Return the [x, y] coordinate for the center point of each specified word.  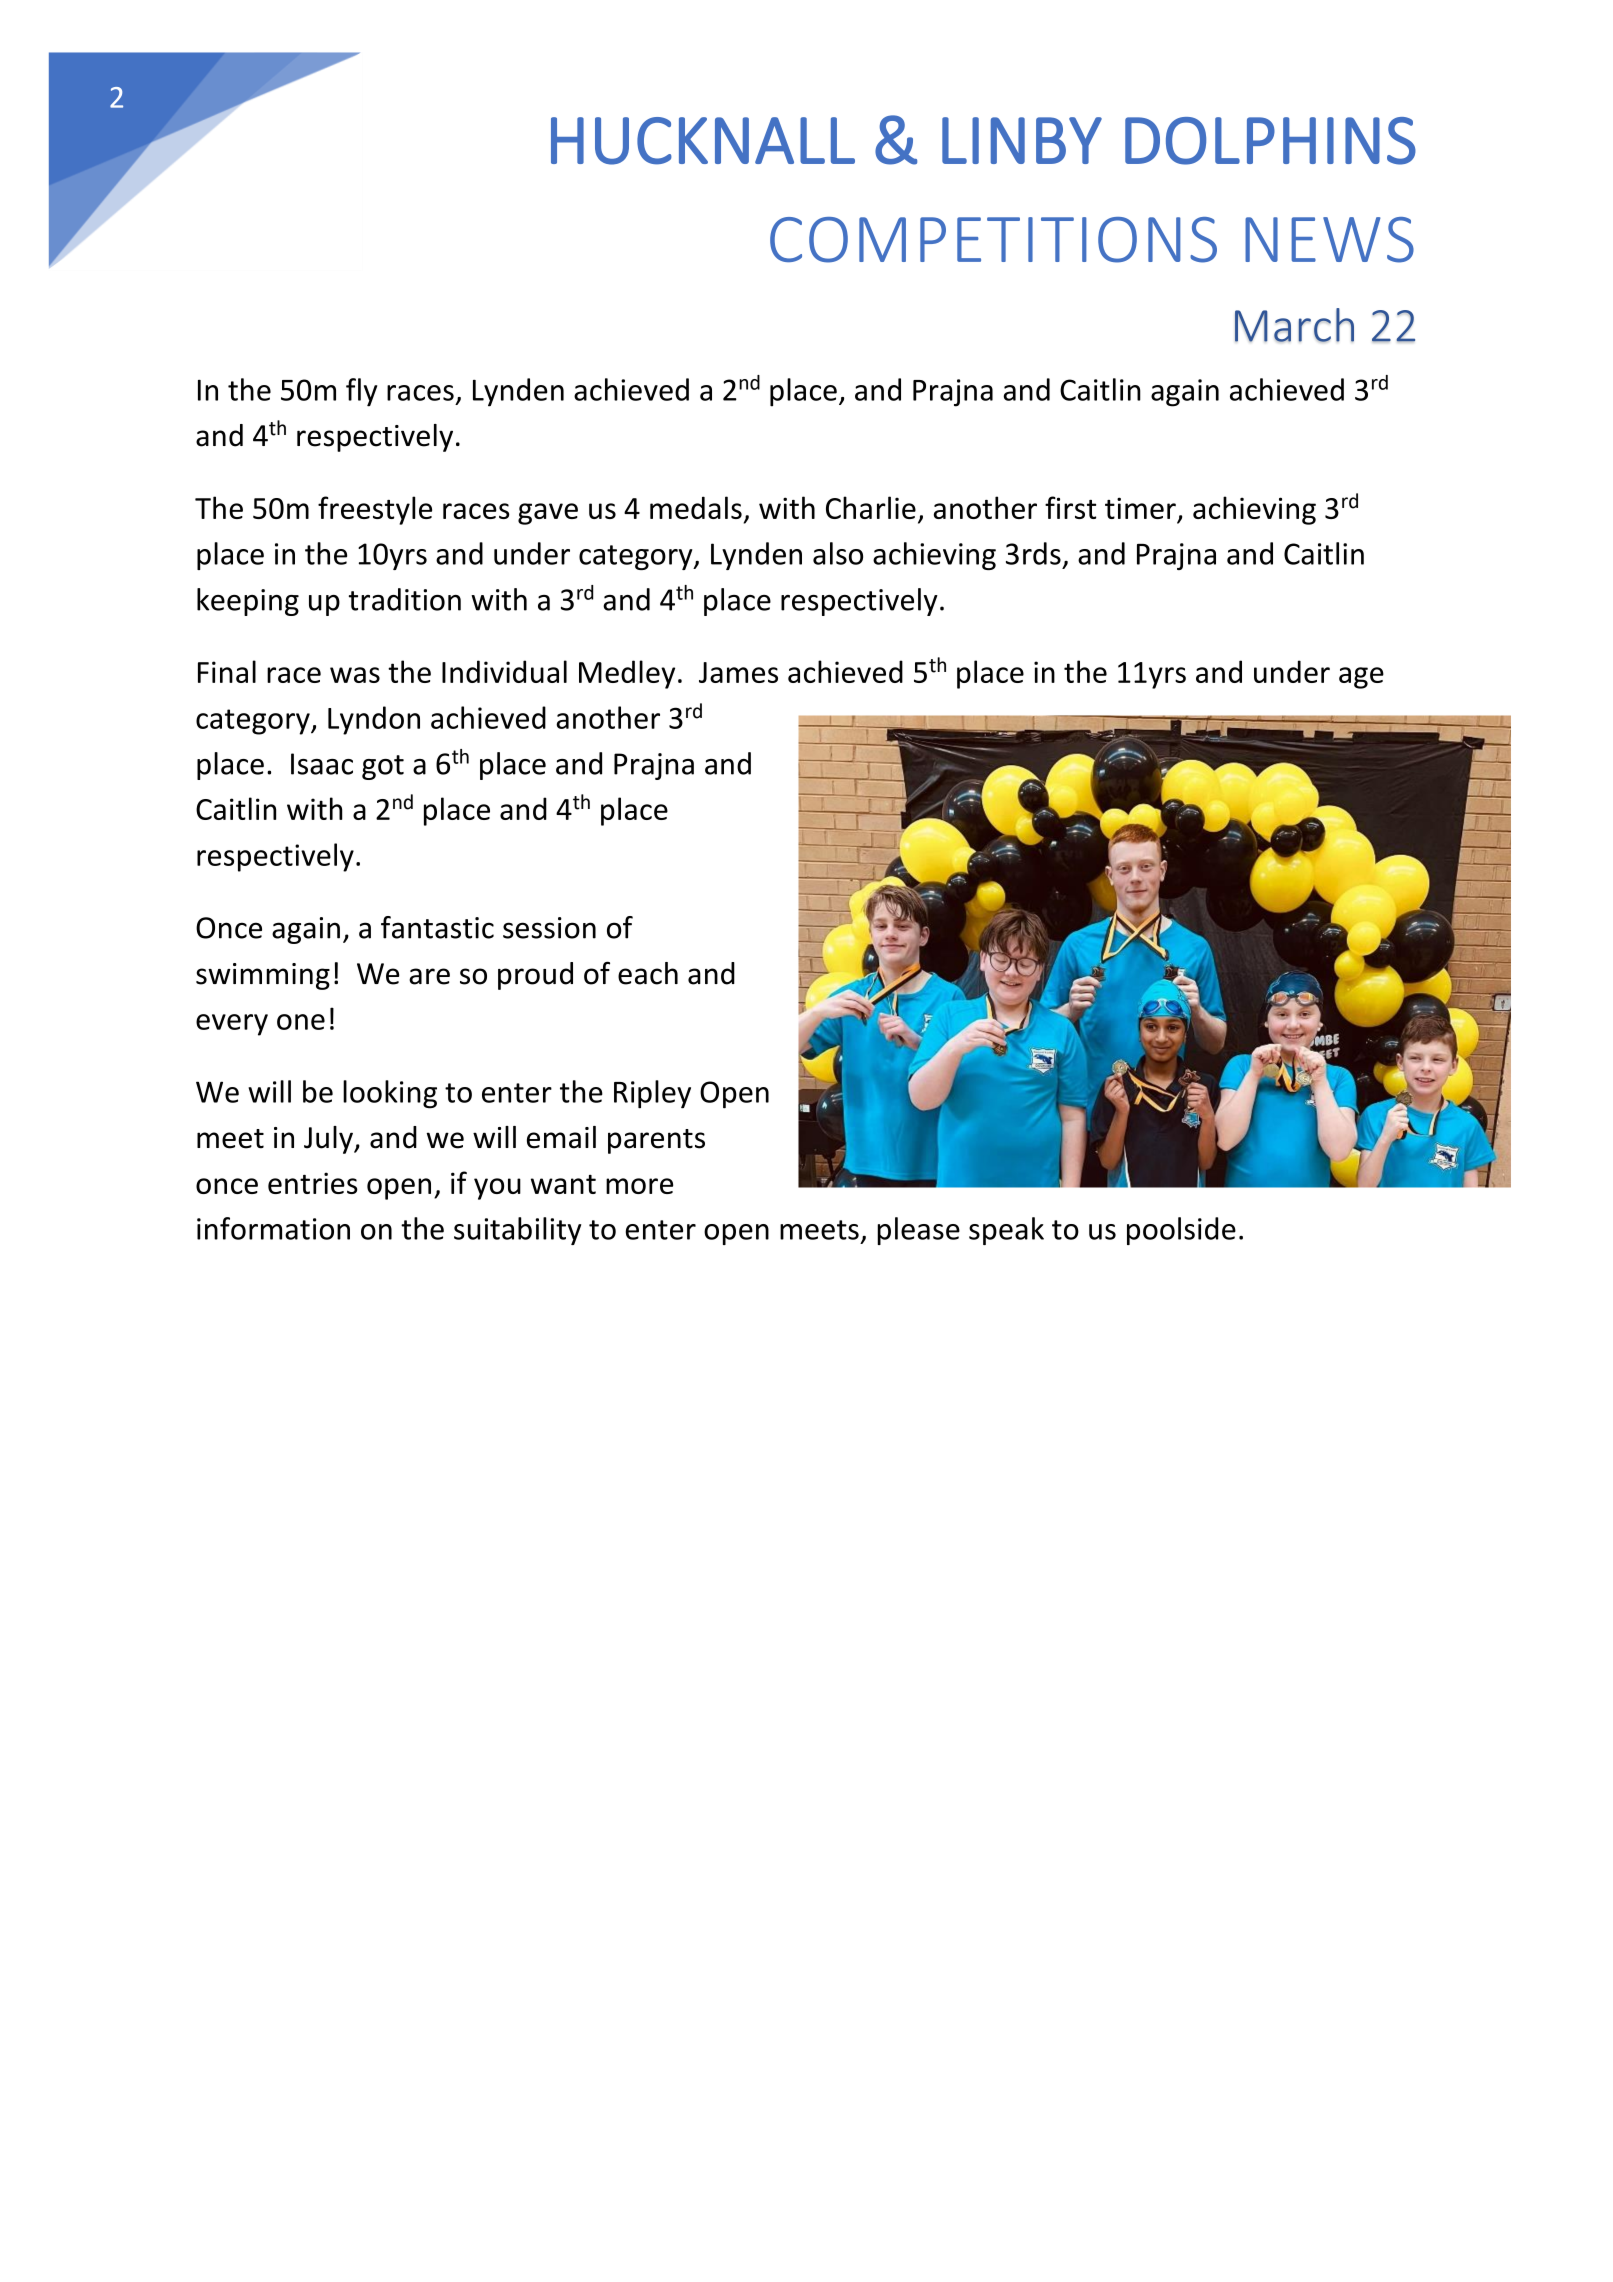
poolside [1181, 1231]
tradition [405, 599]
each [648, 973]
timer [1141, 509]
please [918, 1231]
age [1361, 678]
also [838, 553]
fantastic [437, 927]
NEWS [1329, 240]
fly [361, 392]
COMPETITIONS [993, 240]
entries [313, 1183]
